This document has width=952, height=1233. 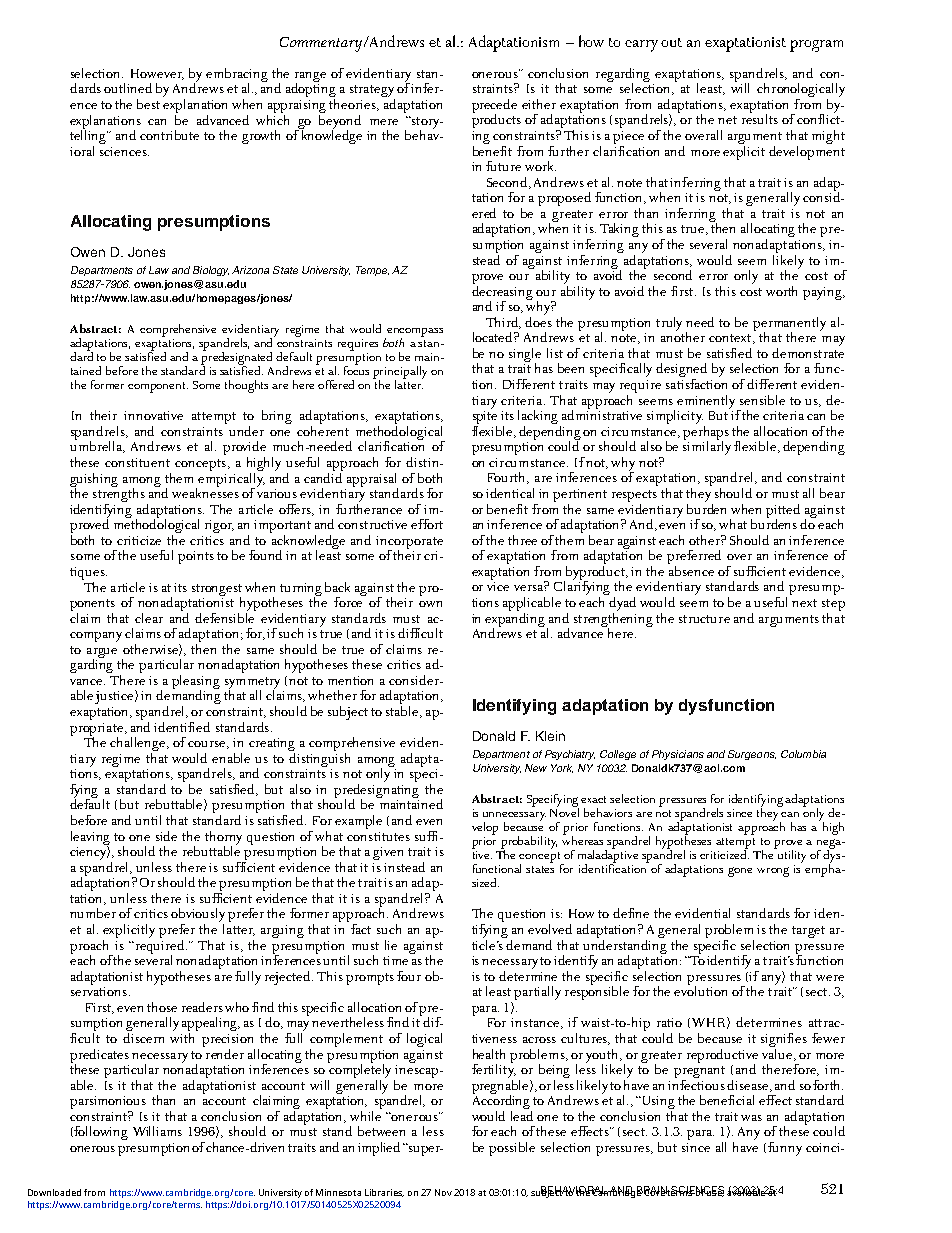 What do you see at coordinates (785, 1149) in the document?
I see `funny` at bounding box center [785, 1149].
